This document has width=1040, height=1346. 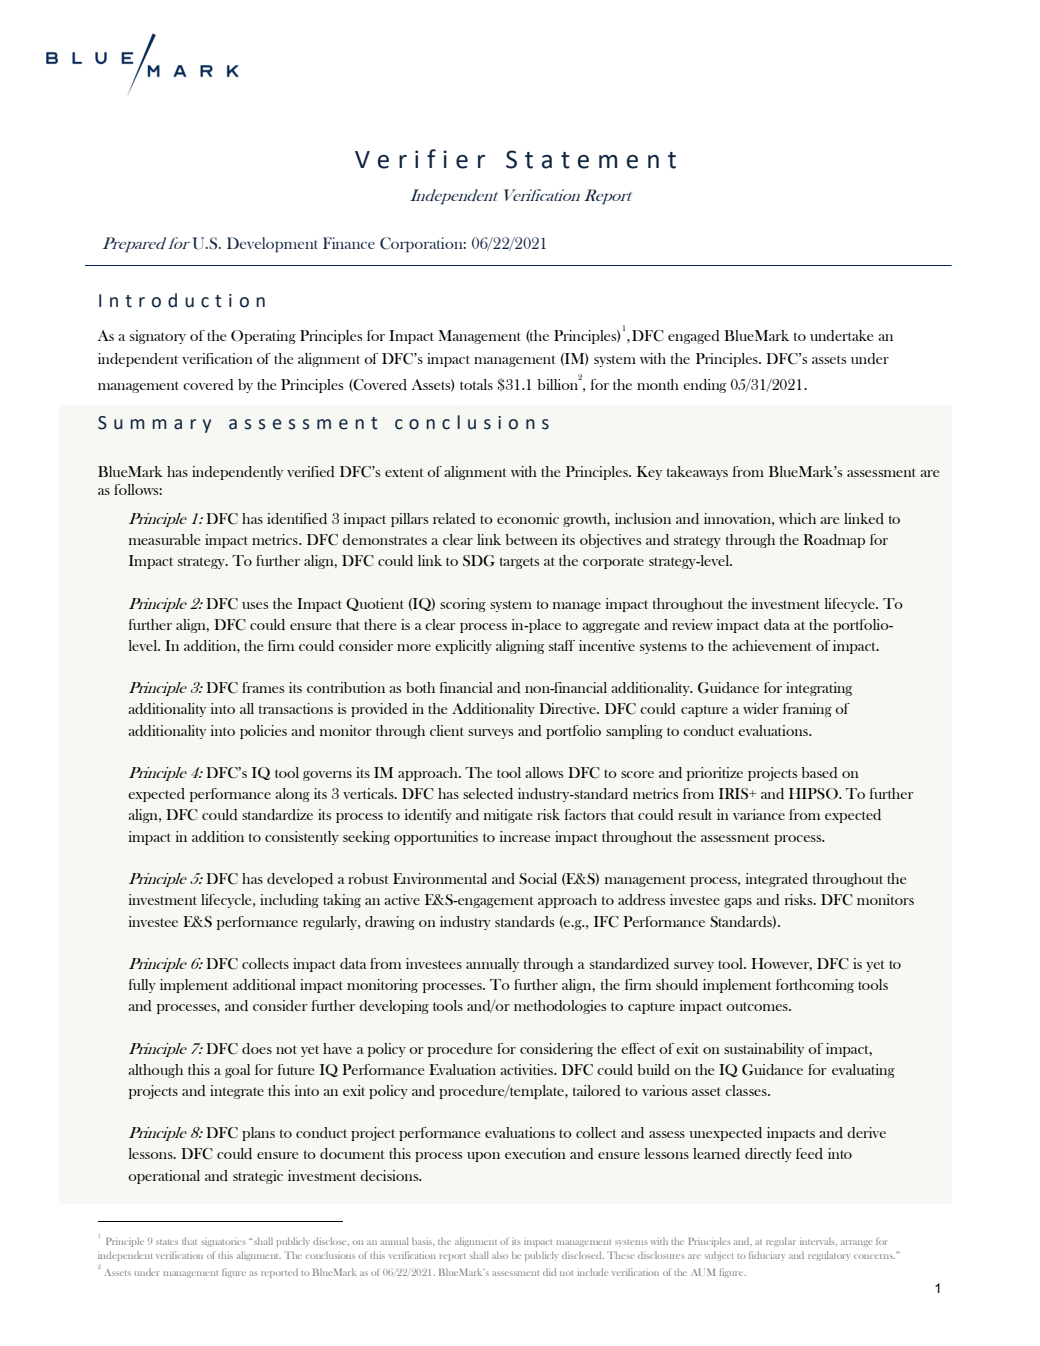 I want to click on engaged, so click(x=694, y=337).
